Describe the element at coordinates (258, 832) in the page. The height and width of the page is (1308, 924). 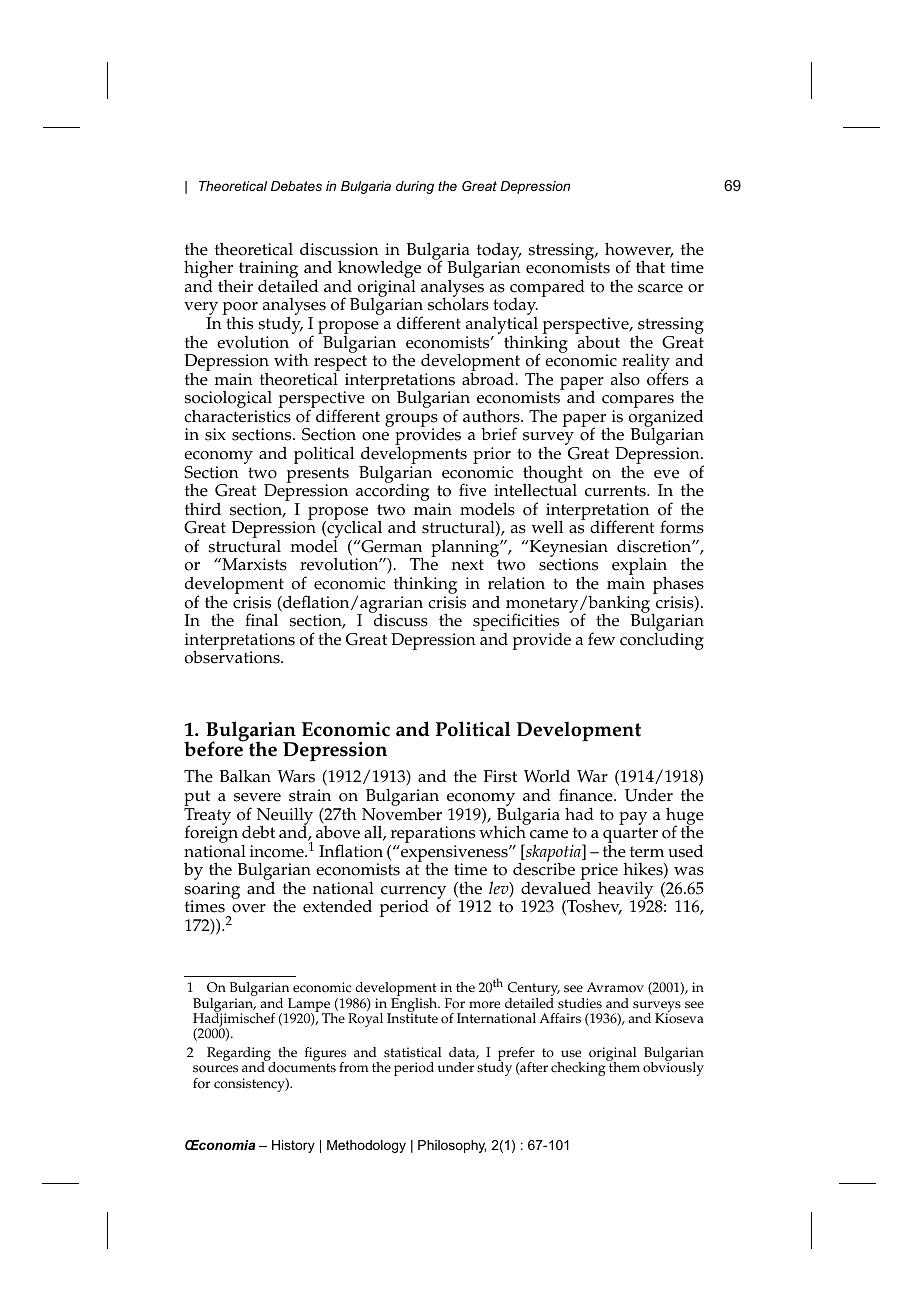
I see `debt` at that location.
